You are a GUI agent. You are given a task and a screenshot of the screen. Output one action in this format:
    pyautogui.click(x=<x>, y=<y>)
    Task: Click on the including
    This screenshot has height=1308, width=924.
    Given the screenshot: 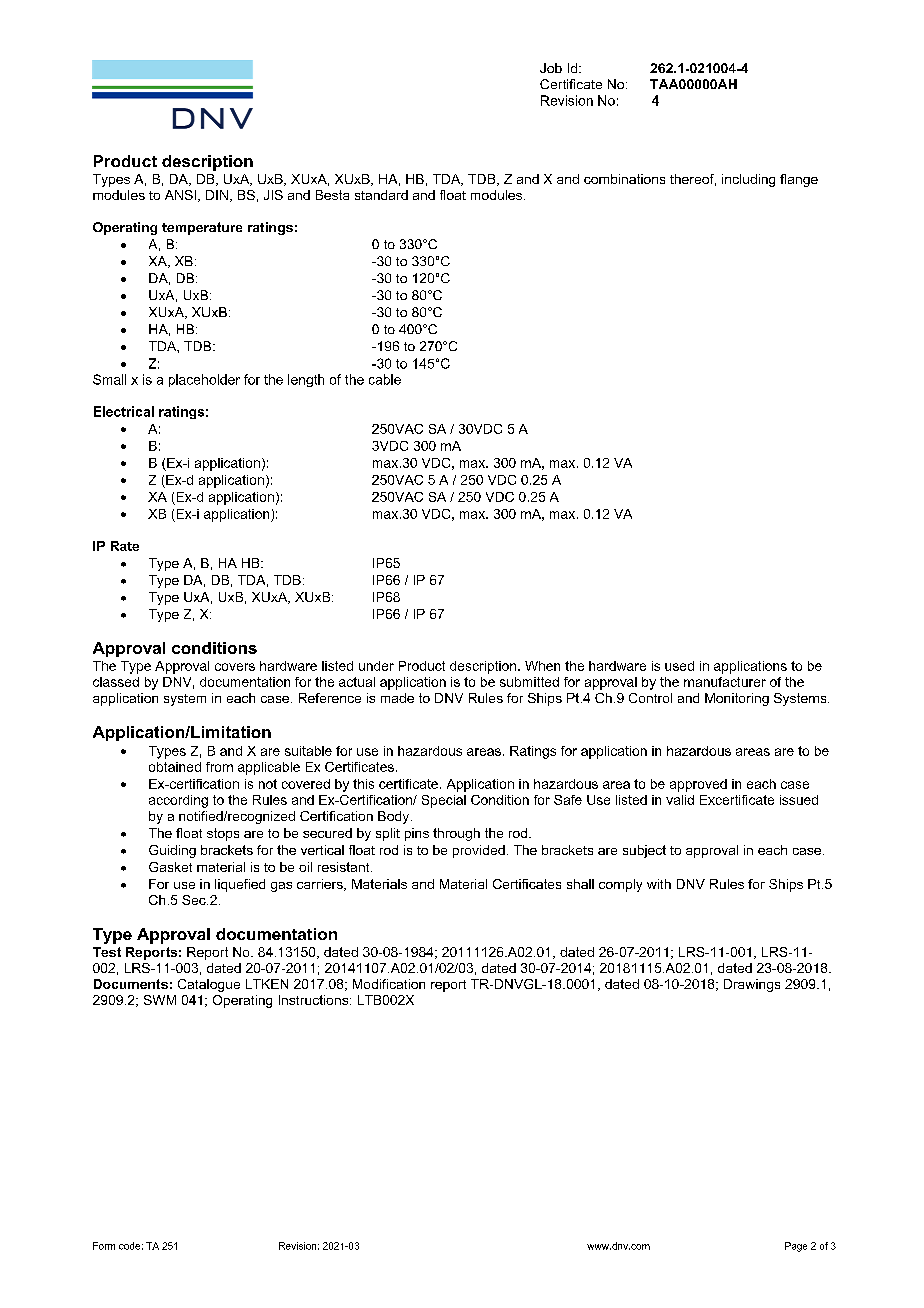 What is the action you would take?
    pyautogui.click(x=748, y=180)
